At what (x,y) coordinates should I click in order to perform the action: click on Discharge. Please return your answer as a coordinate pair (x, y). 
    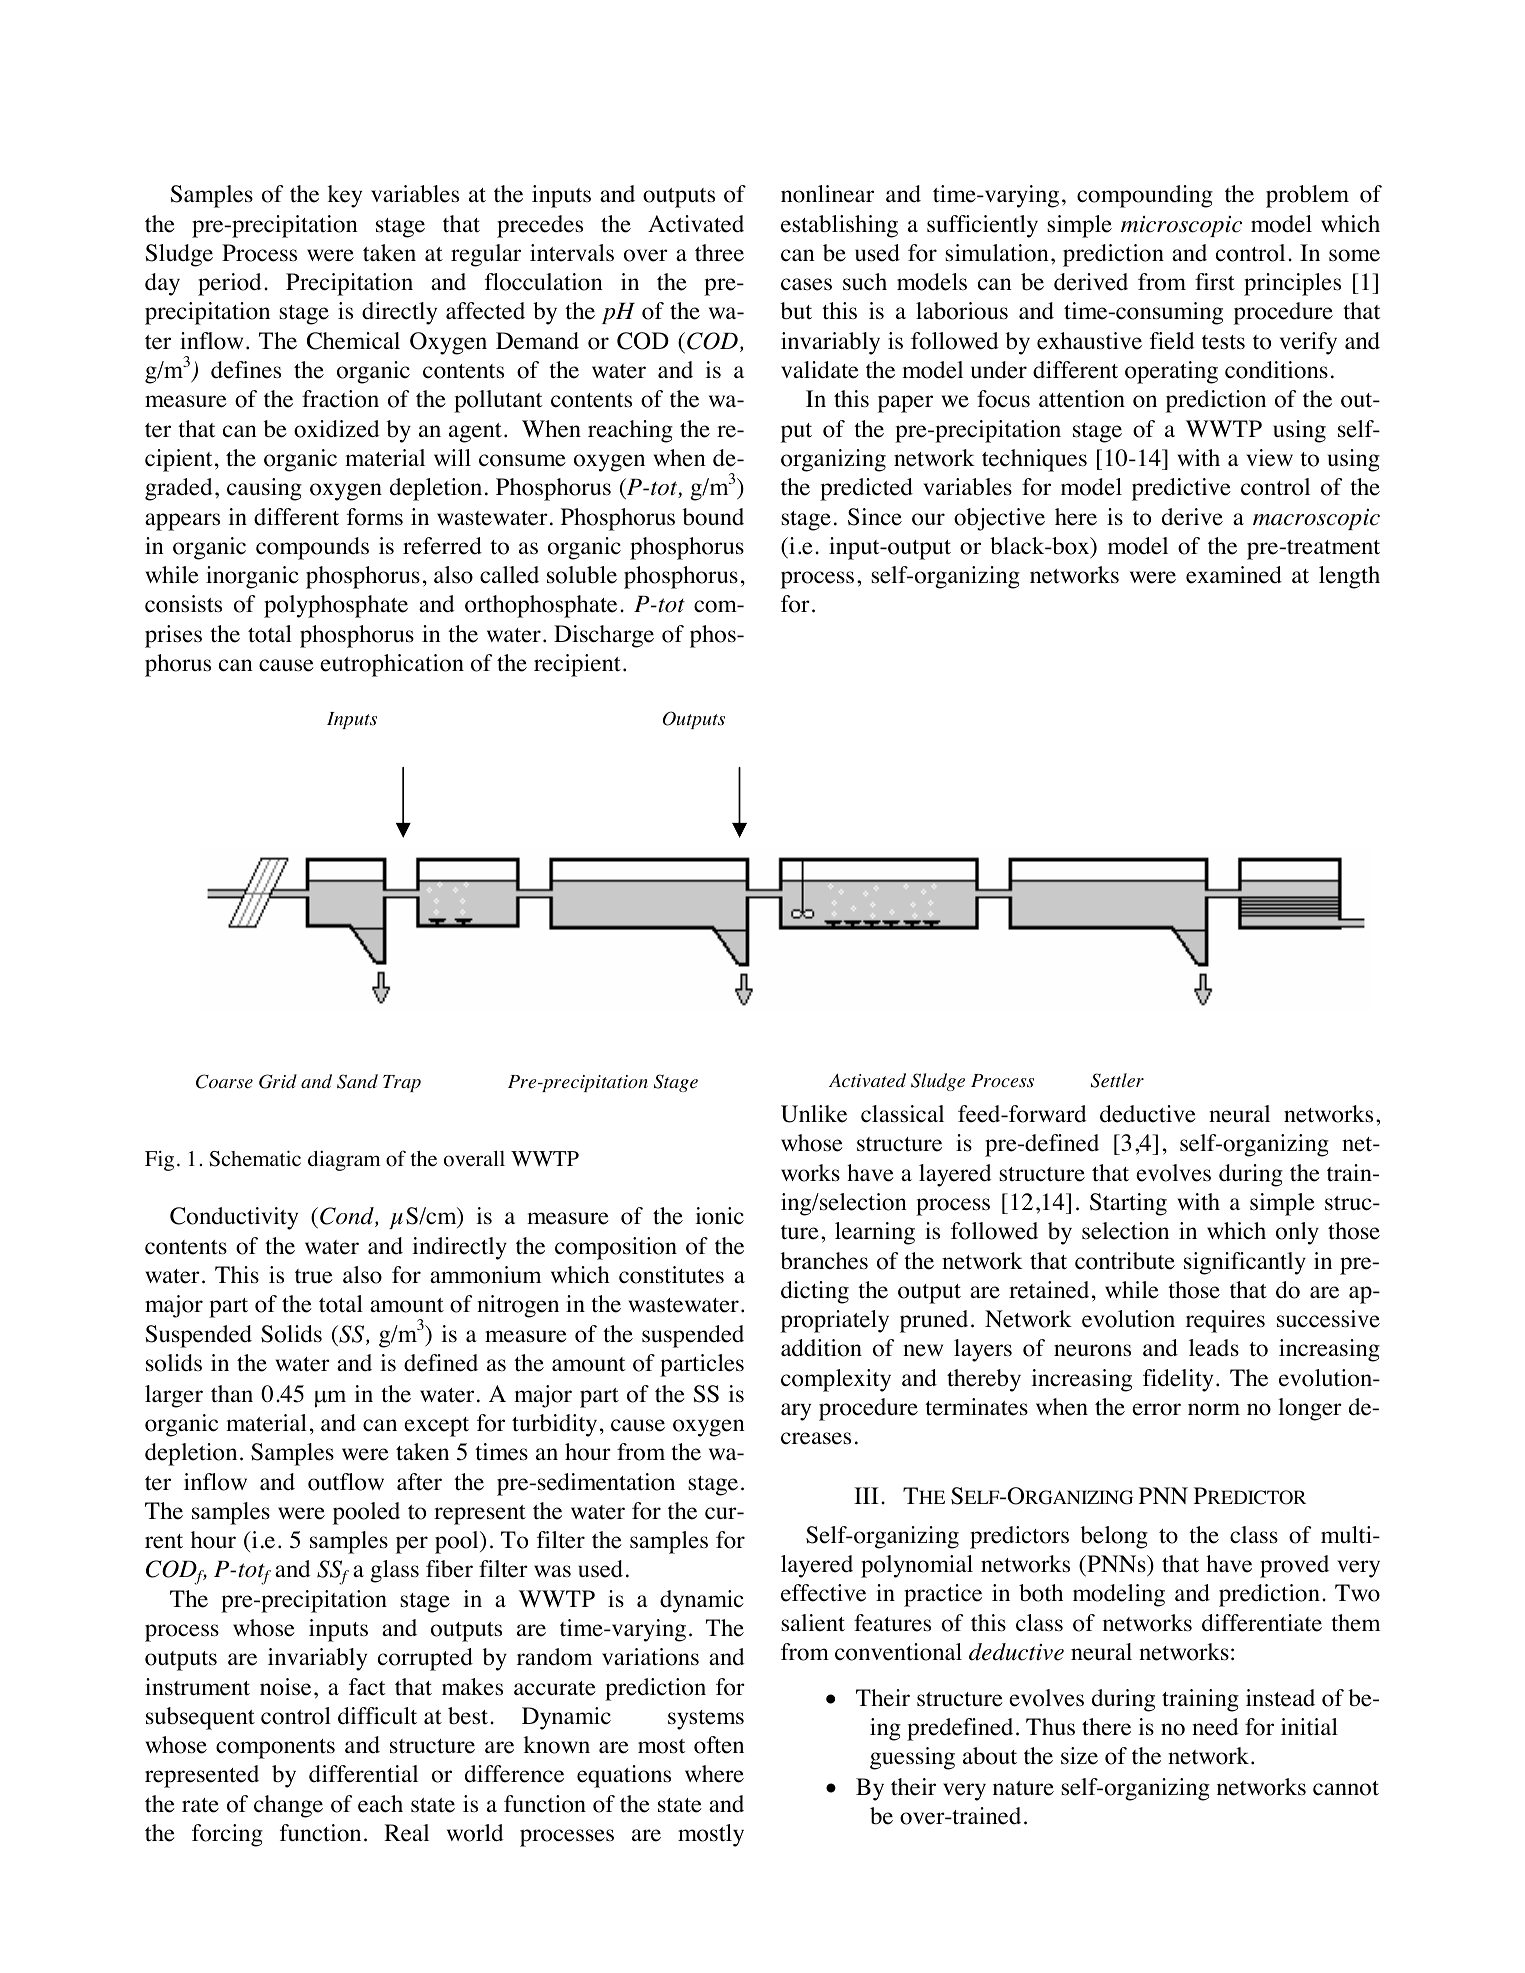
    Looking at the image, I should click on (604, 636).
